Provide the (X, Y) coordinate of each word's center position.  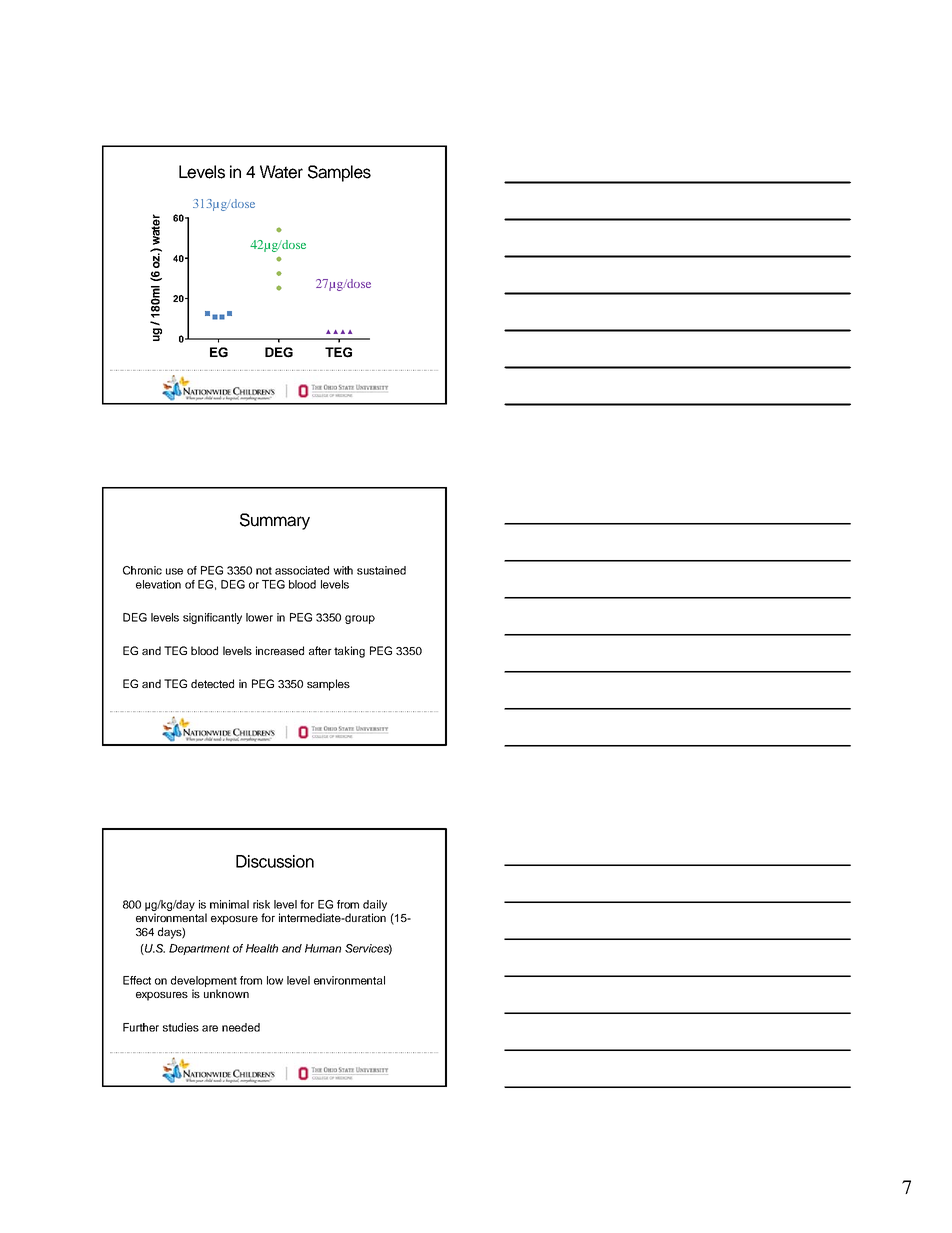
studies (181, 1027)
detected (212, 683)
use (174, 571)
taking (349, 652)
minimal (229, 904)
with (343, 570)
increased (280, 650)
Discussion (275, 861)
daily (375, 905)
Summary (275, 521)
